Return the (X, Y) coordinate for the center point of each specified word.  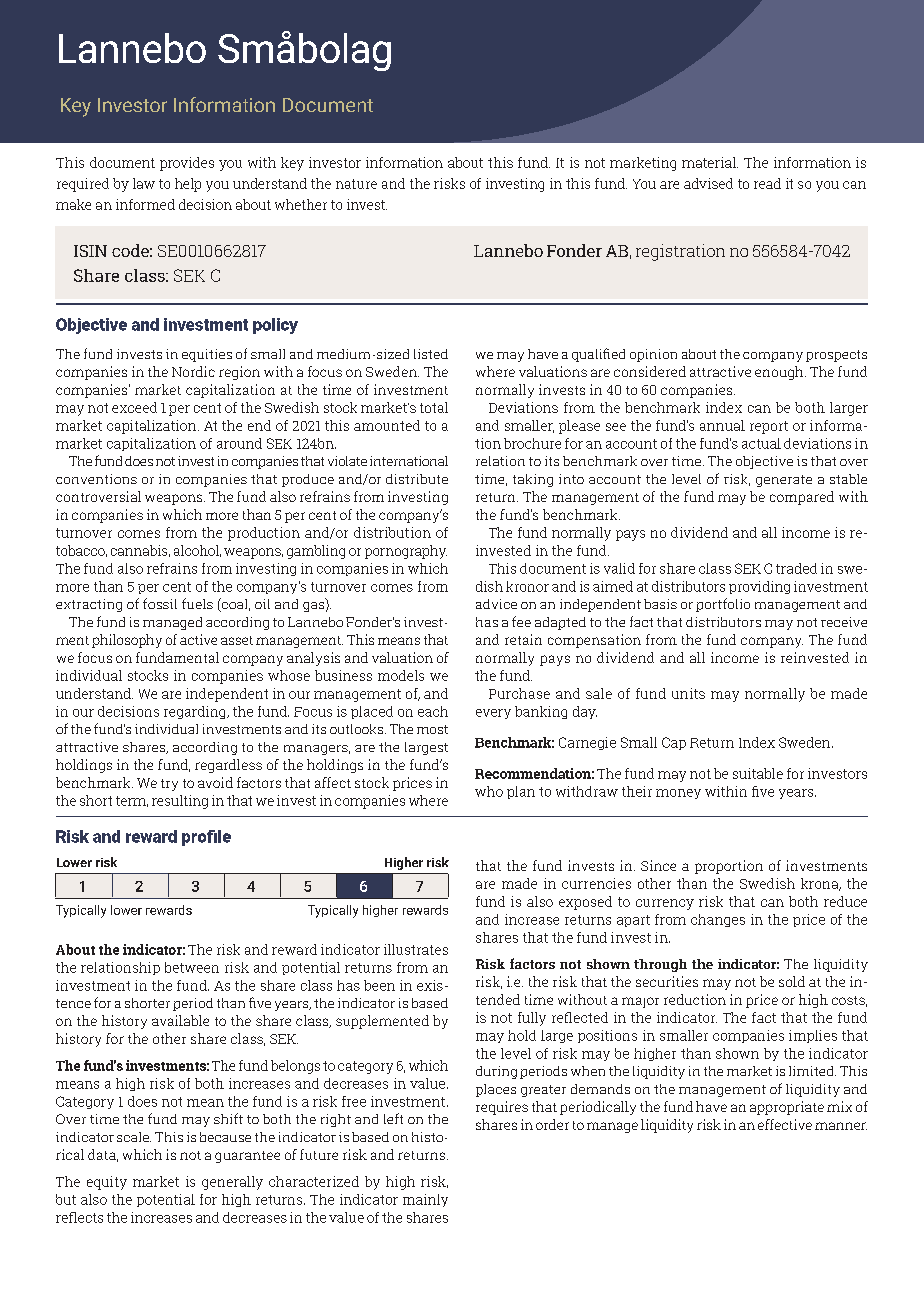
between (192, 967)
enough (780, 373)
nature (356, 184)
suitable (758, 773)
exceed (134, 407)
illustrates (416, 949)
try (169, 785)
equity (107, 1183)
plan (521, 792)
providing (759, 587)
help (188, 185)
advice (496, 604)
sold (792, 981)
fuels (197, 603)
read (767, 183)
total (434, 407)
